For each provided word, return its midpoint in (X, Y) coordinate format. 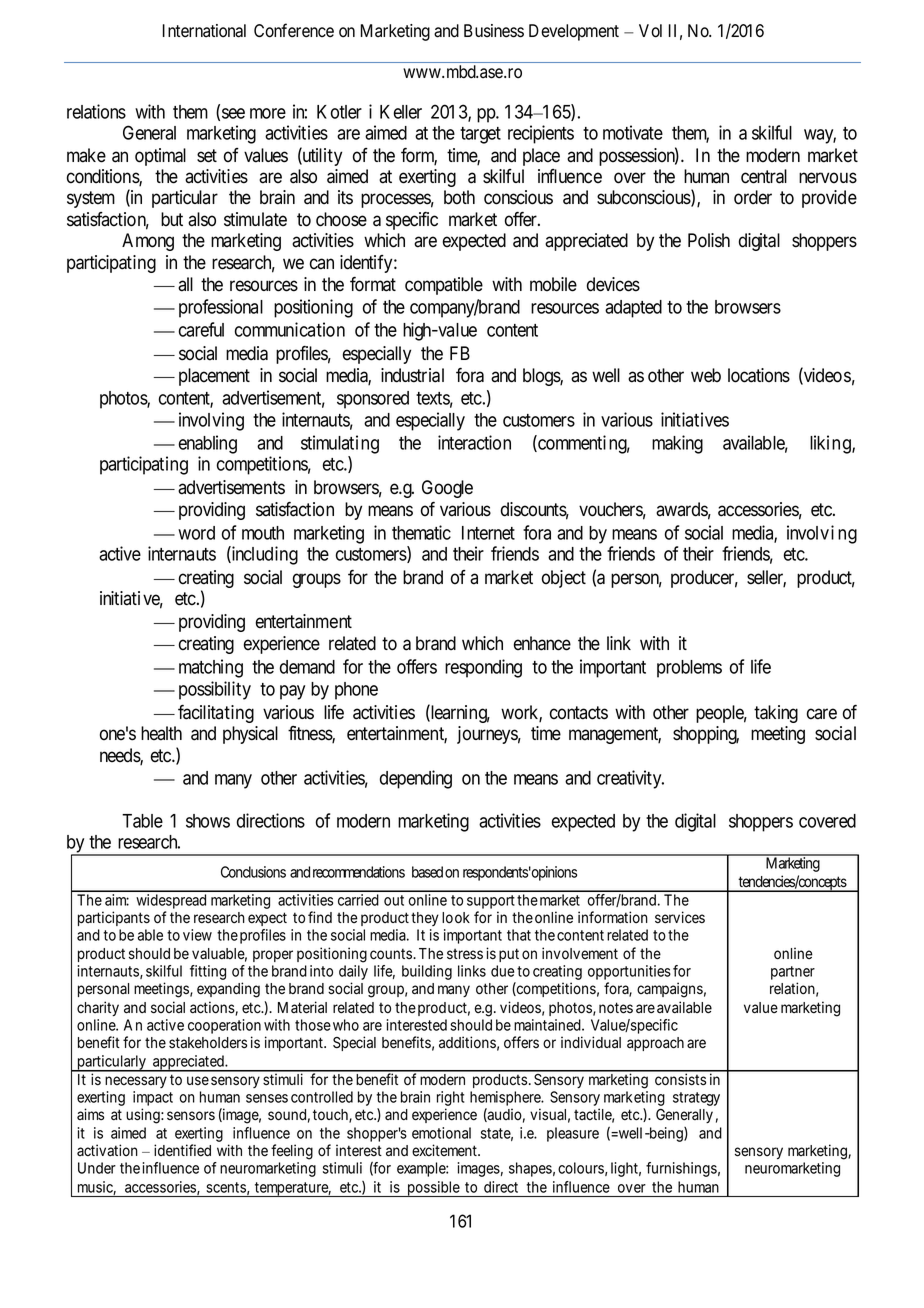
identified (182, 1150)
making (677, 444)
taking (776, 714)
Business (494, 31)
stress (465, 954)
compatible (444, 286)
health (161, 733)
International (204, 31)
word (196, 533)
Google (447, 489)
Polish (709, 240)
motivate (633, 132)
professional (221, 308)
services (680, 917)
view (197, 935)
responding (483, 668)
